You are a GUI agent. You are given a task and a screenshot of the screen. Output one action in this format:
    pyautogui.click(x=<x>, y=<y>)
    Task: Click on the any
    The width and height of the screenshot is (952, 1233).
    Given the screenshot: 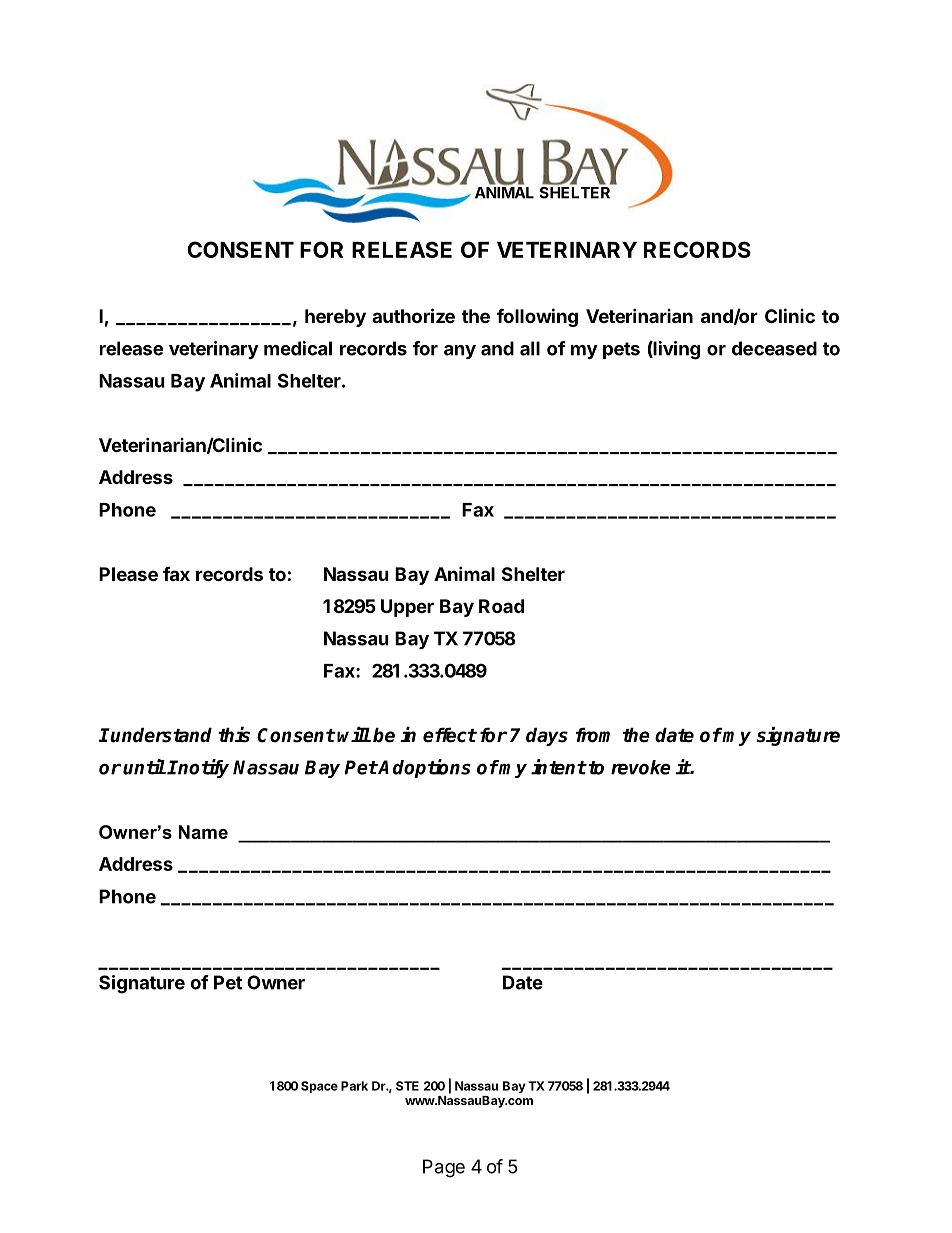 What is the action you would take?
    pyautogui.click(x=460, y=352)
